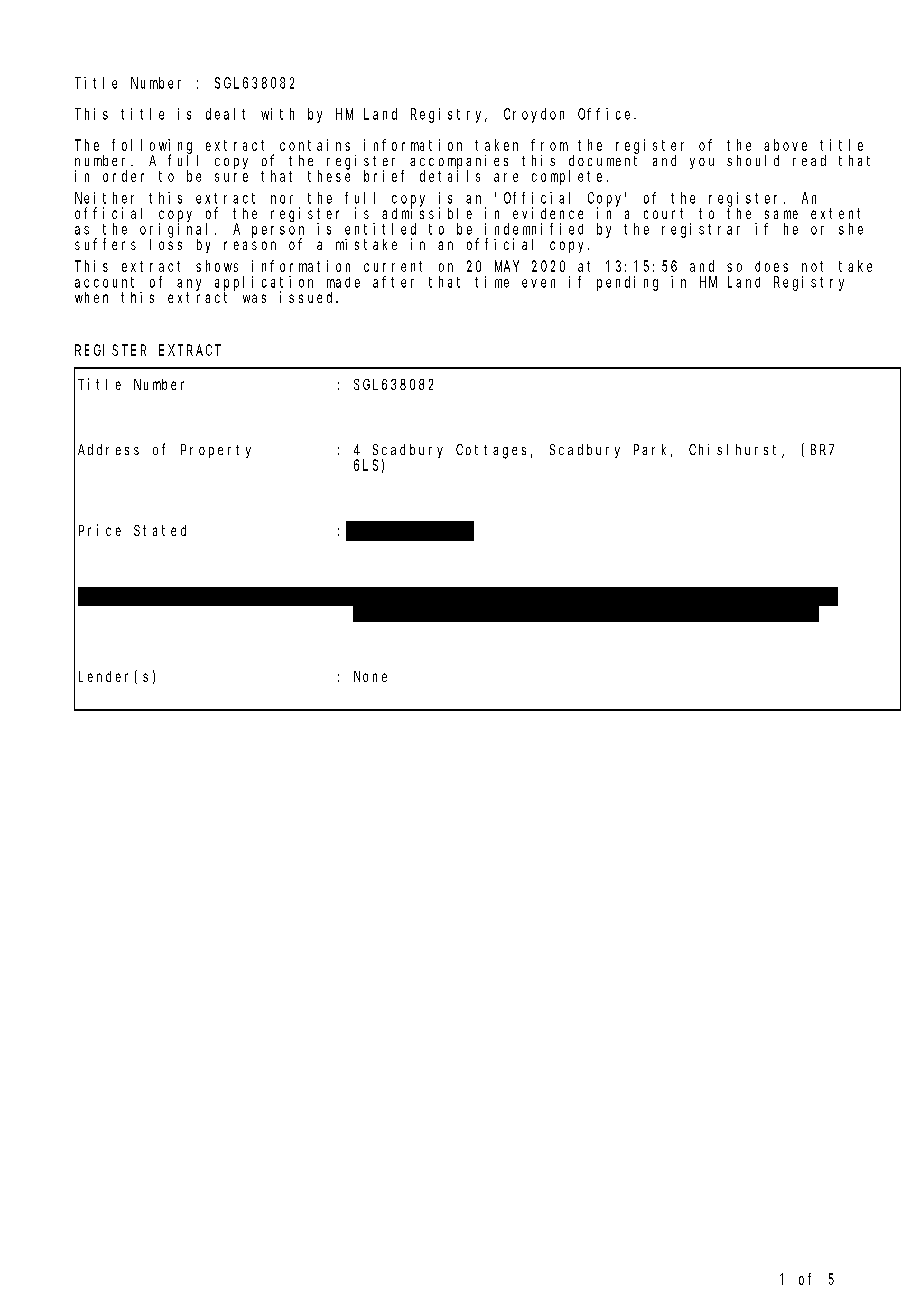 This screenshot has width=924, height=1308. What do you see at coordinates (308, 297) in the screenshot?
I see `issued` at bounding box center [308, 297].
